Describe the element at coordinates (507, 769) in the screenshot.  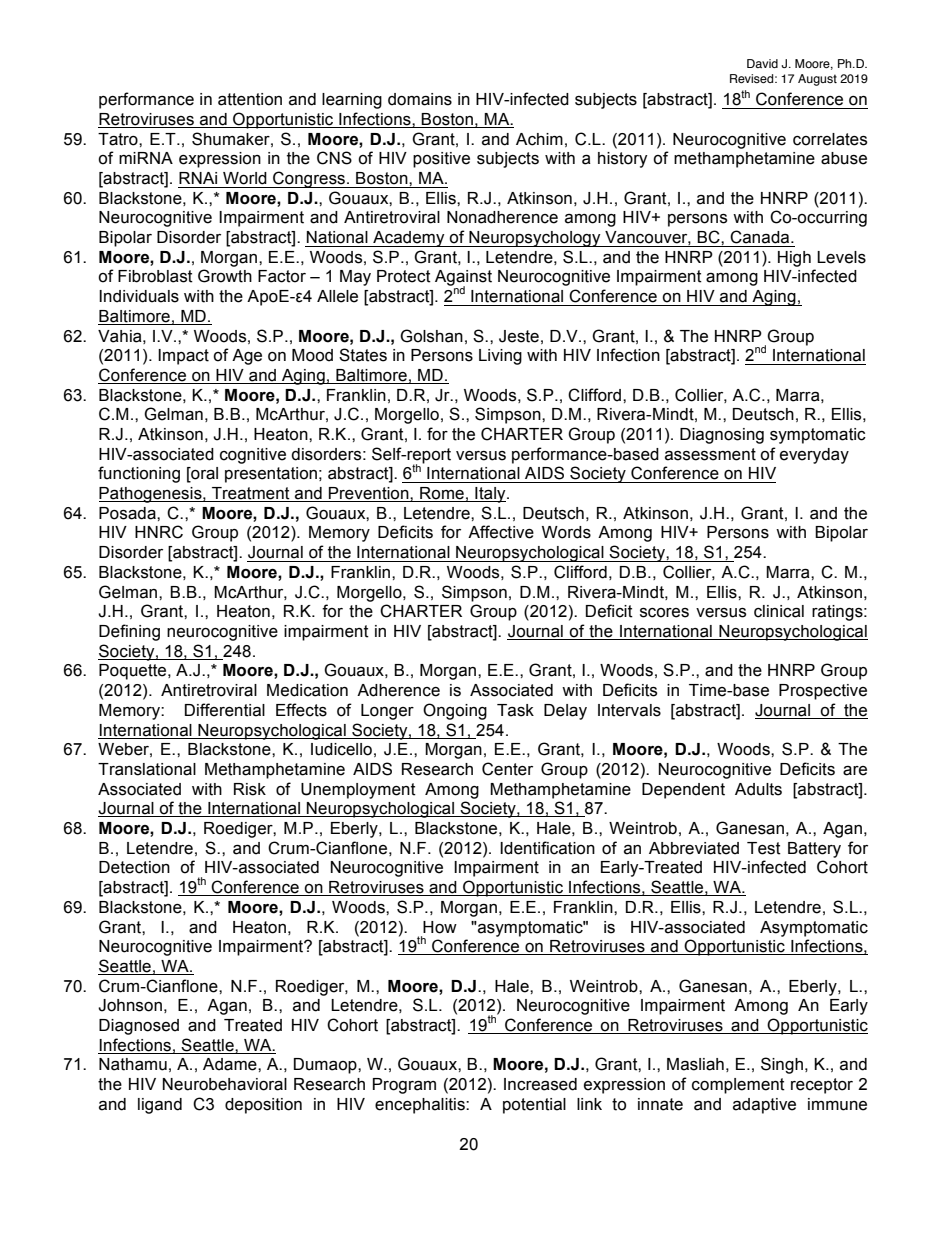
I see `Center` at that location.
